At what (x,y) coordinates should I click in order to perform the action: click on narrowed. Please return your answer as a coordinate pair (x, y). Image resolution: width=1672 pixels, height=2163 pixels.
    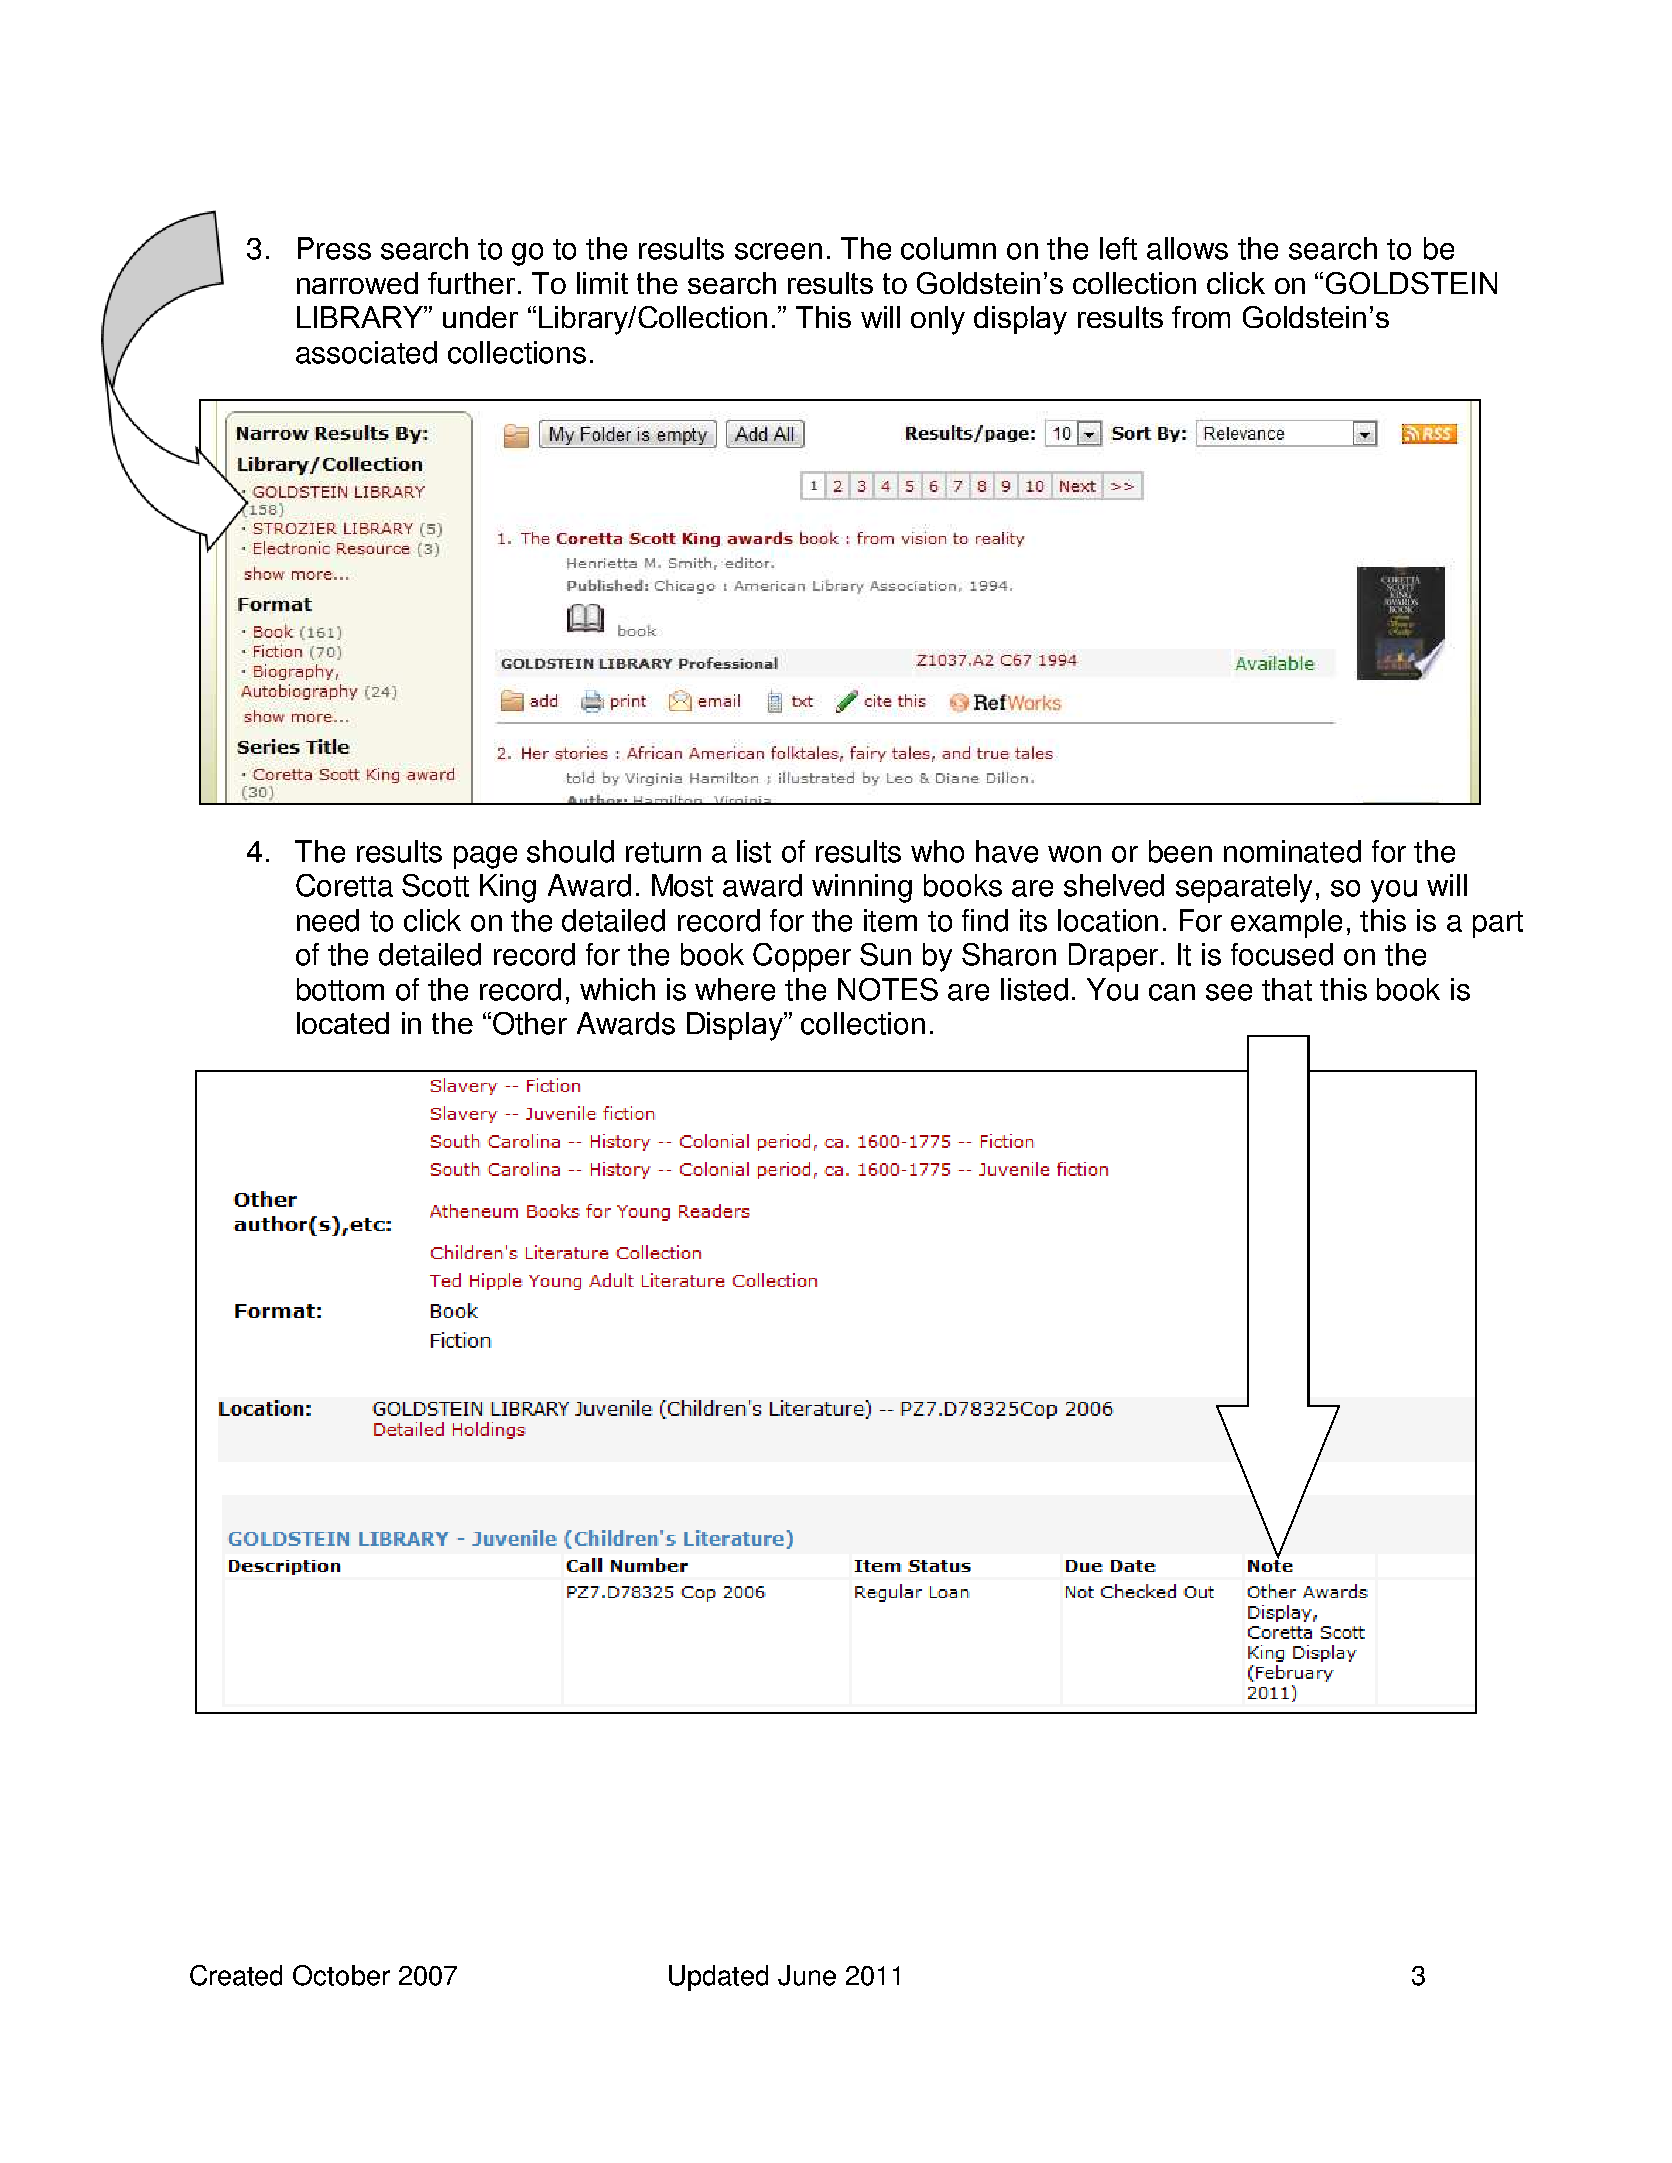
    Looking at the image, I should click on (357, 283).
